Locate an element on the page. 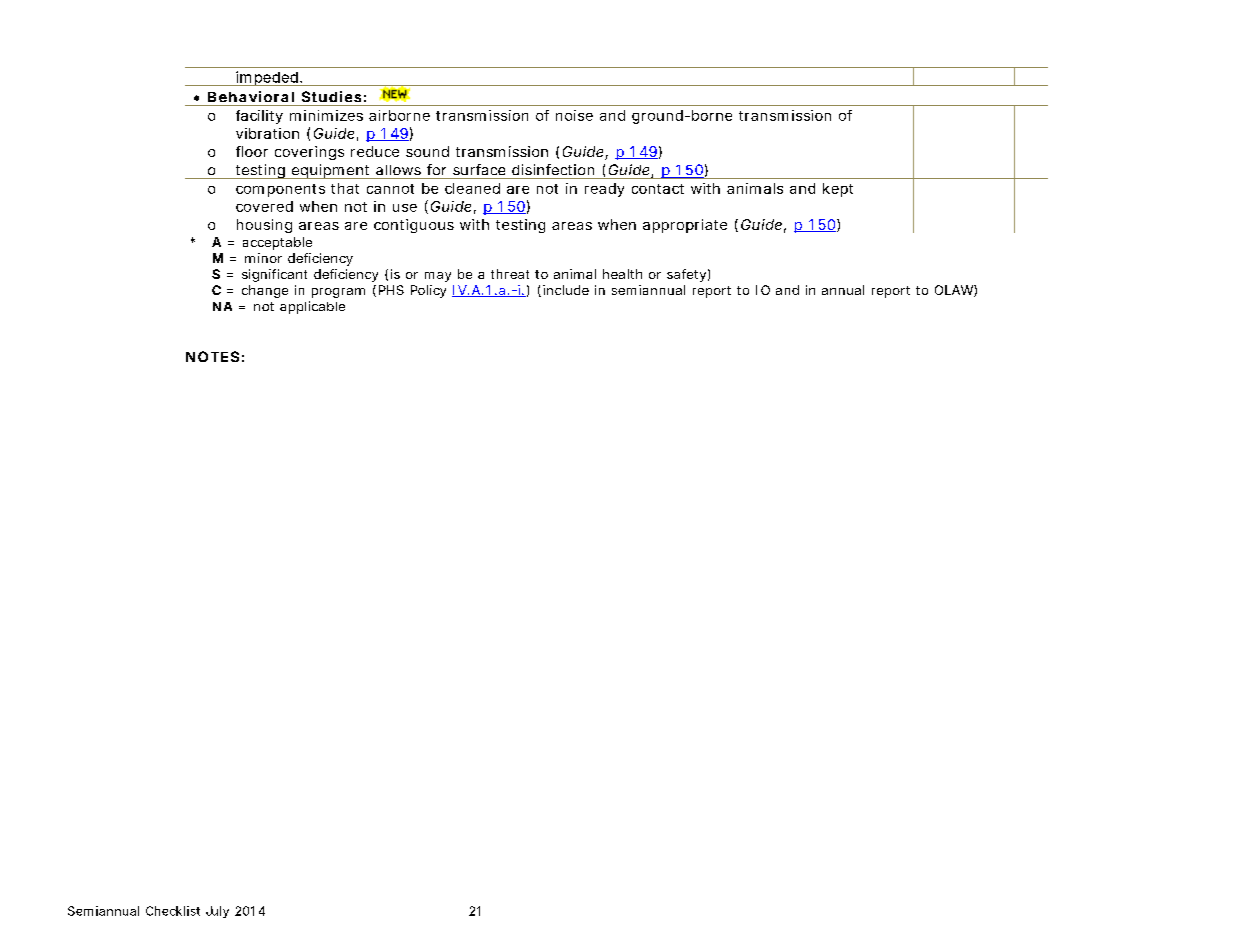 Image resolution: width=1233 pixels, height=952 pixels. applicable is located at coordinates (312, 307).
